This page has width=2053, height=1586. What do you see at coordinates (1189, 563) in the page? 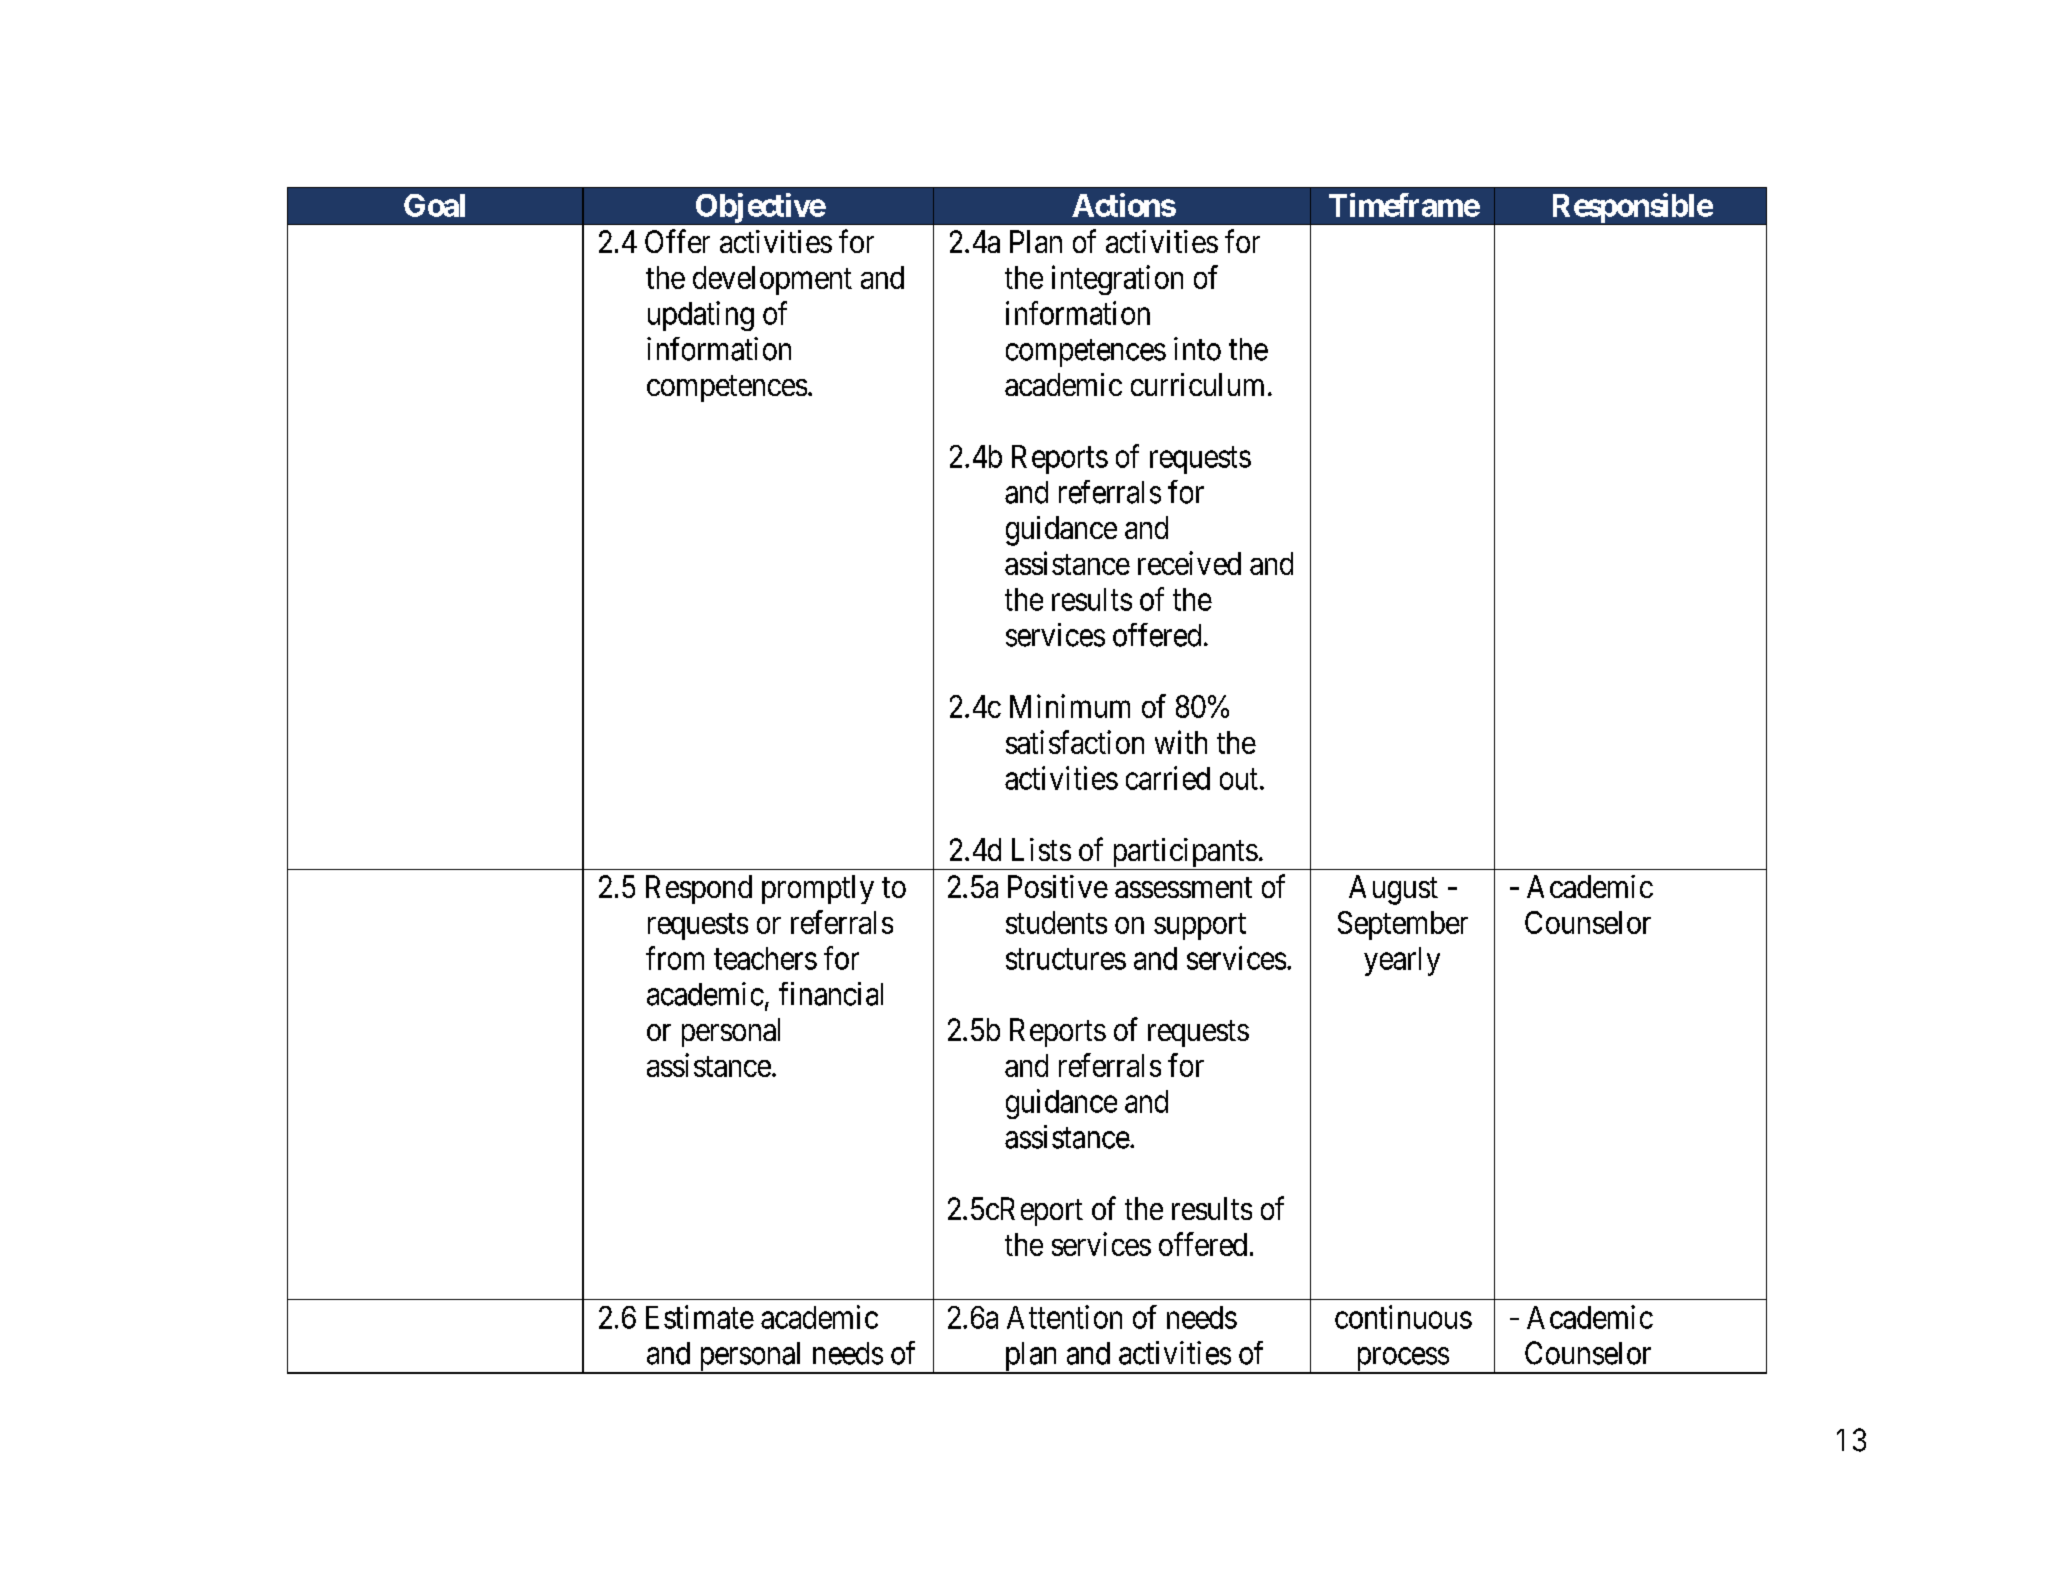
I see `received` at bounding box center [1189, 563].
